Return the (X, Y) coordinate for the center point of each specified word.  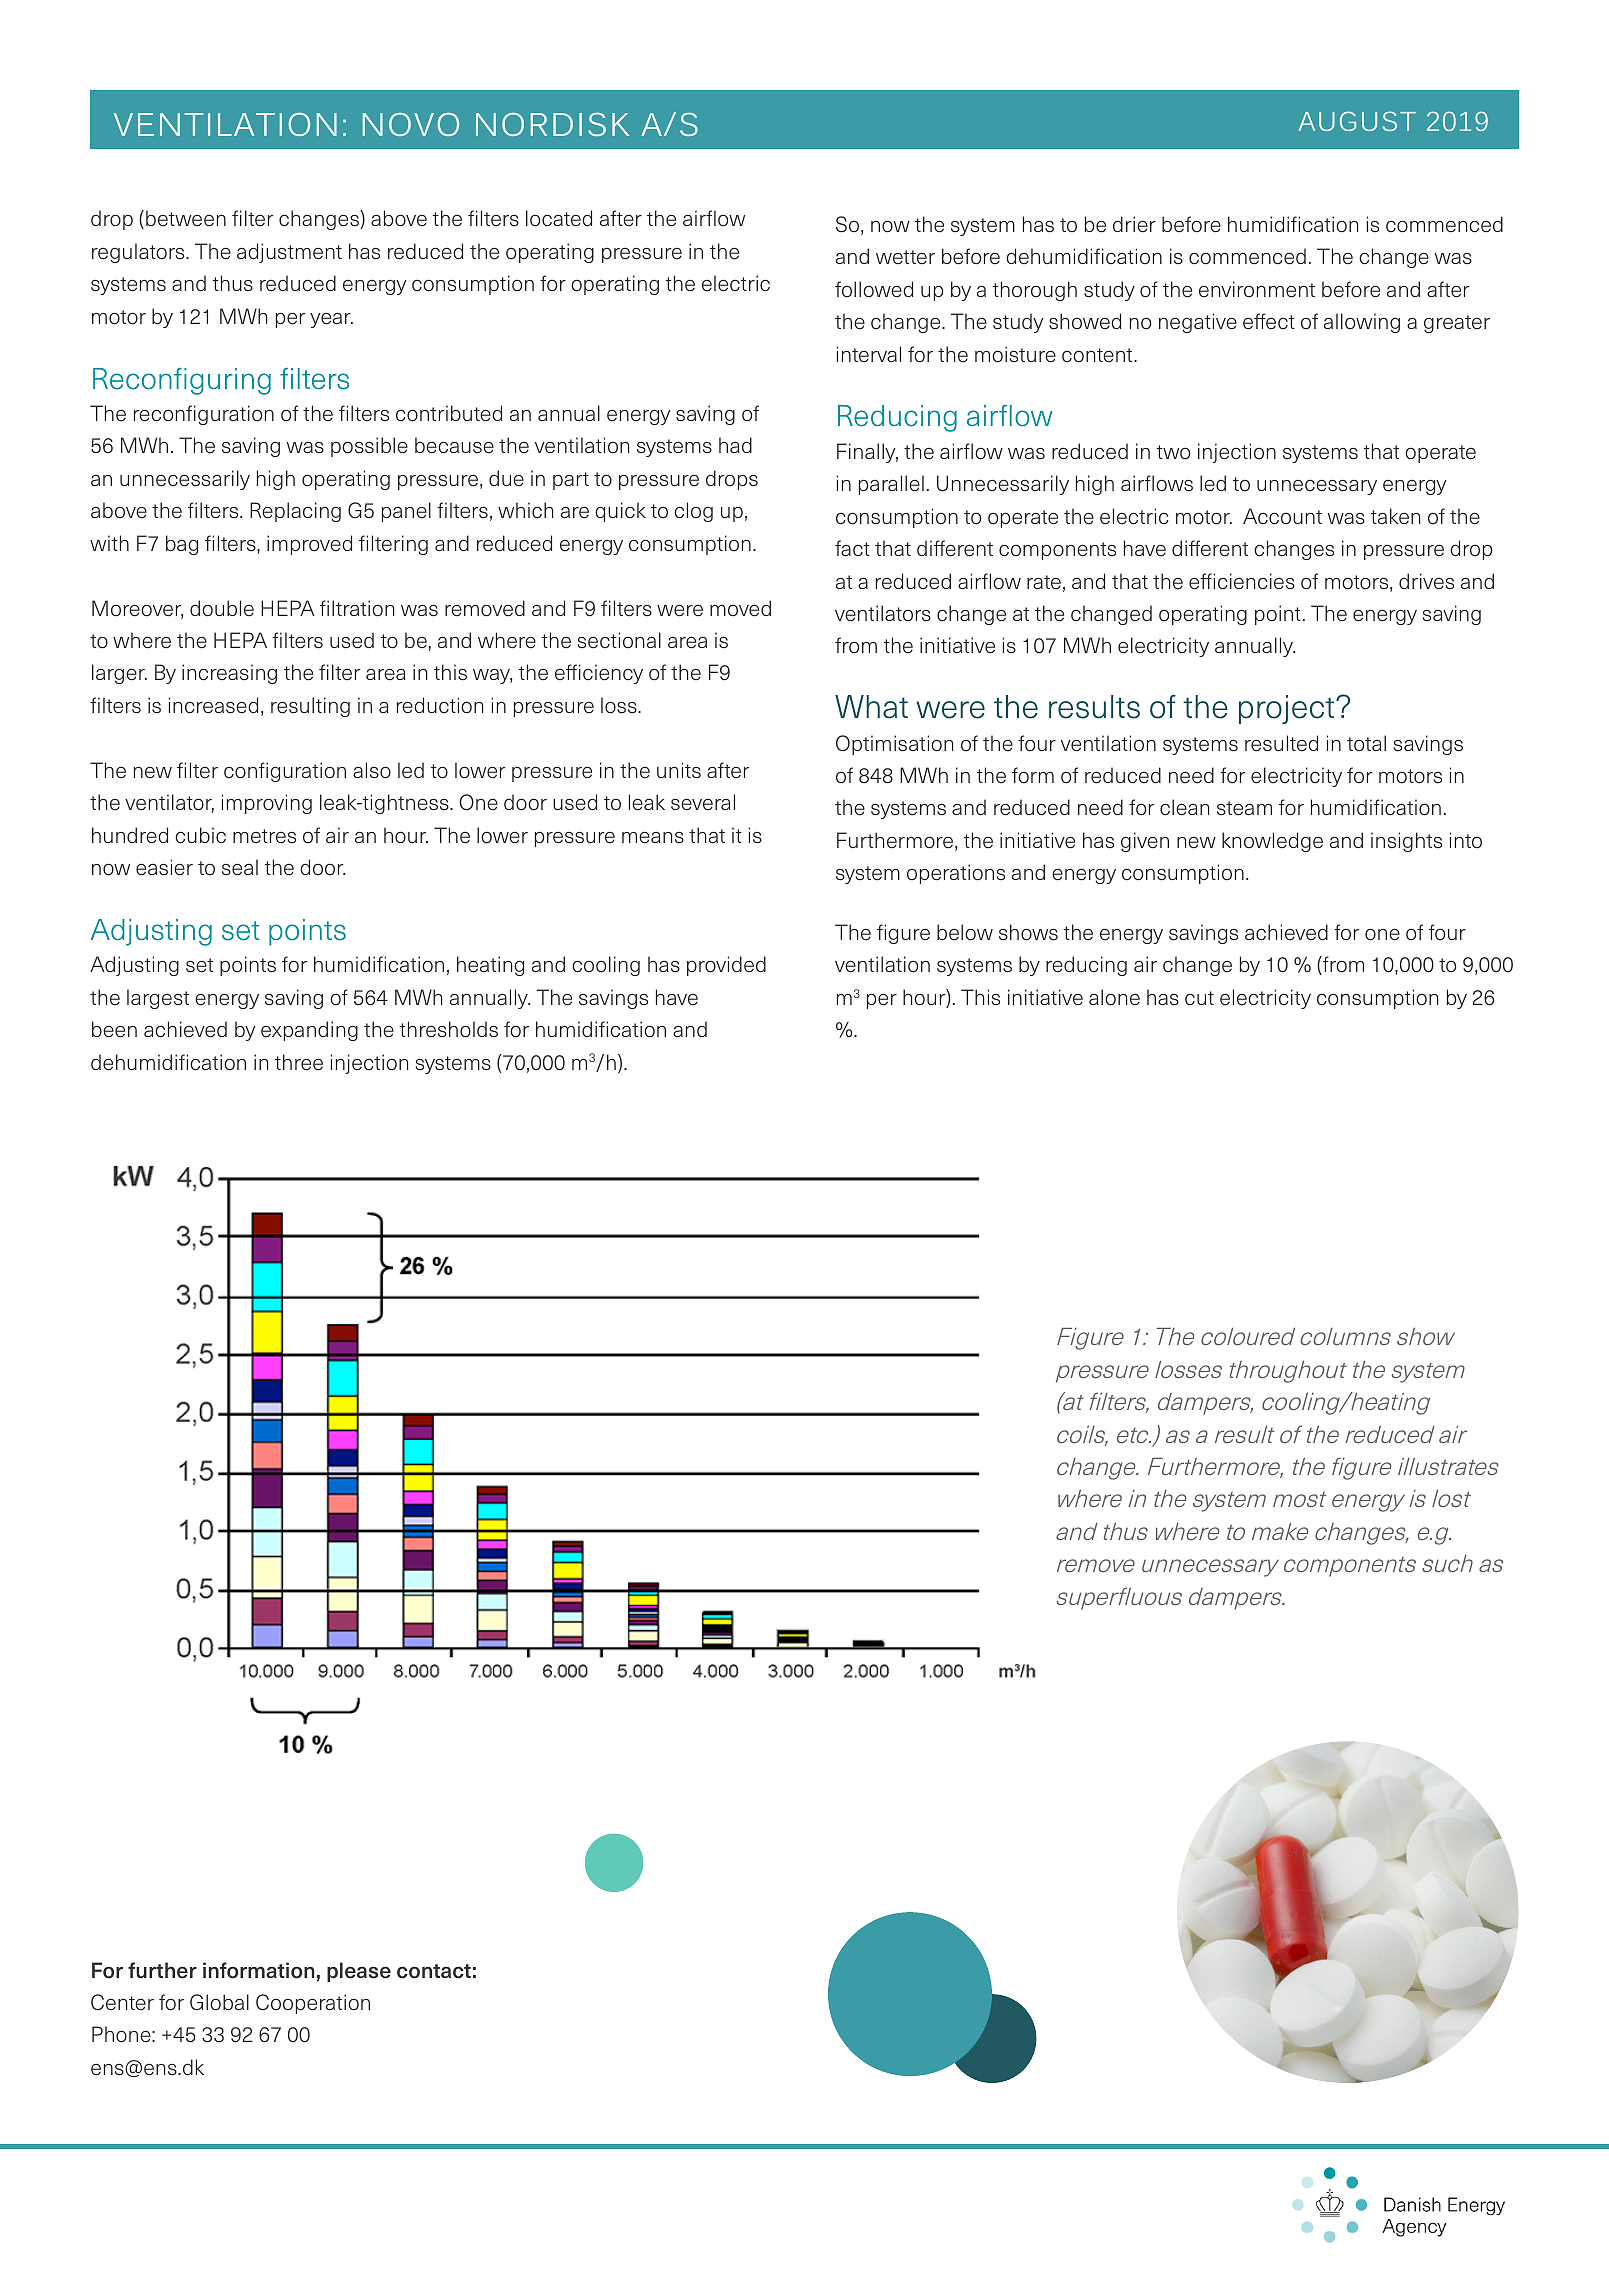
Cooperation (313, 2004)
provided (726, 966)
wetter (905, 257)
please (359, 1972)
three (299, 1062)
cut (1199, 998)
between (186, 218)
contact (434, 1971)
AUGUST (1357, 121)
